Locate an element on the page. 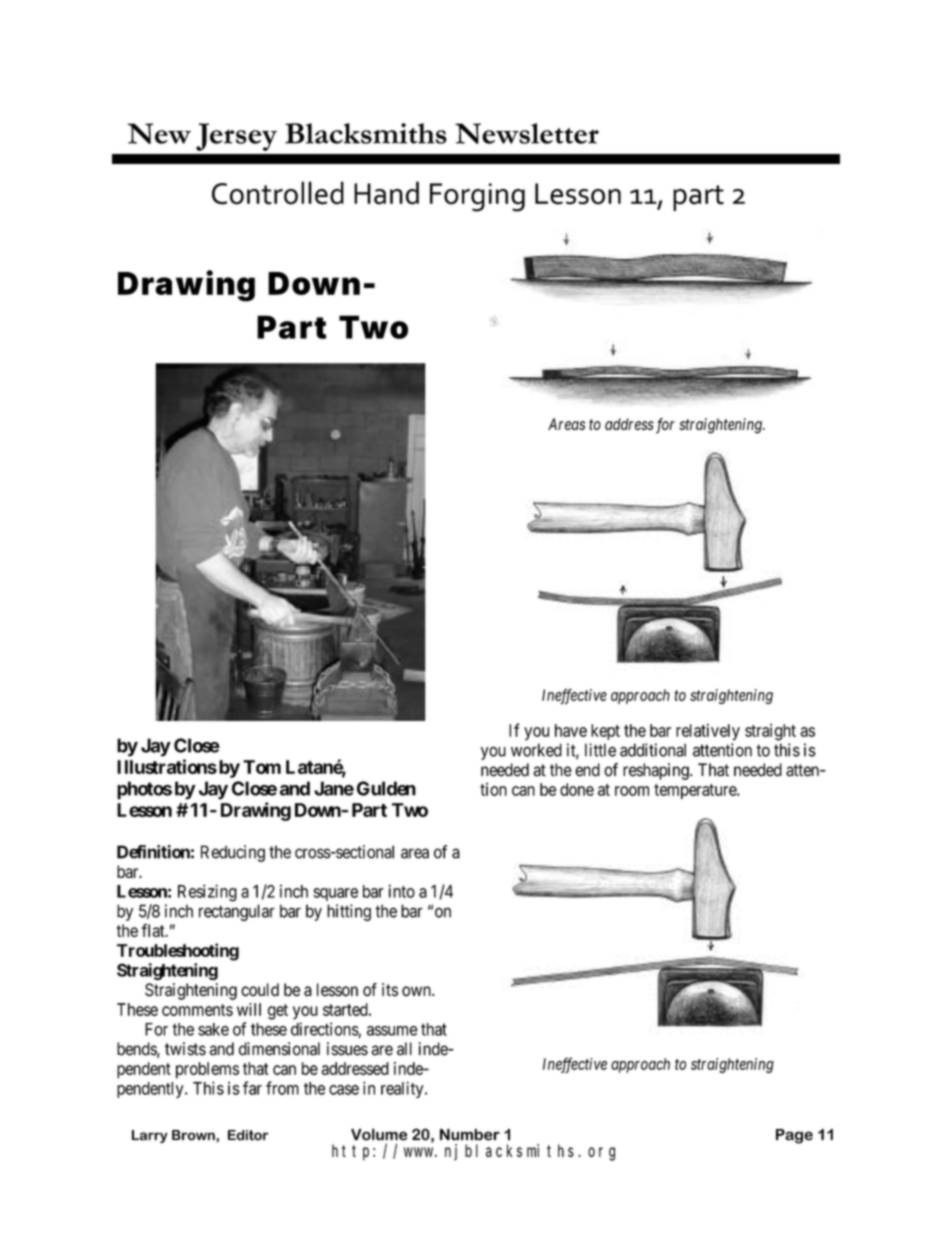  Newsletter is located at coordinates (527, 133).
